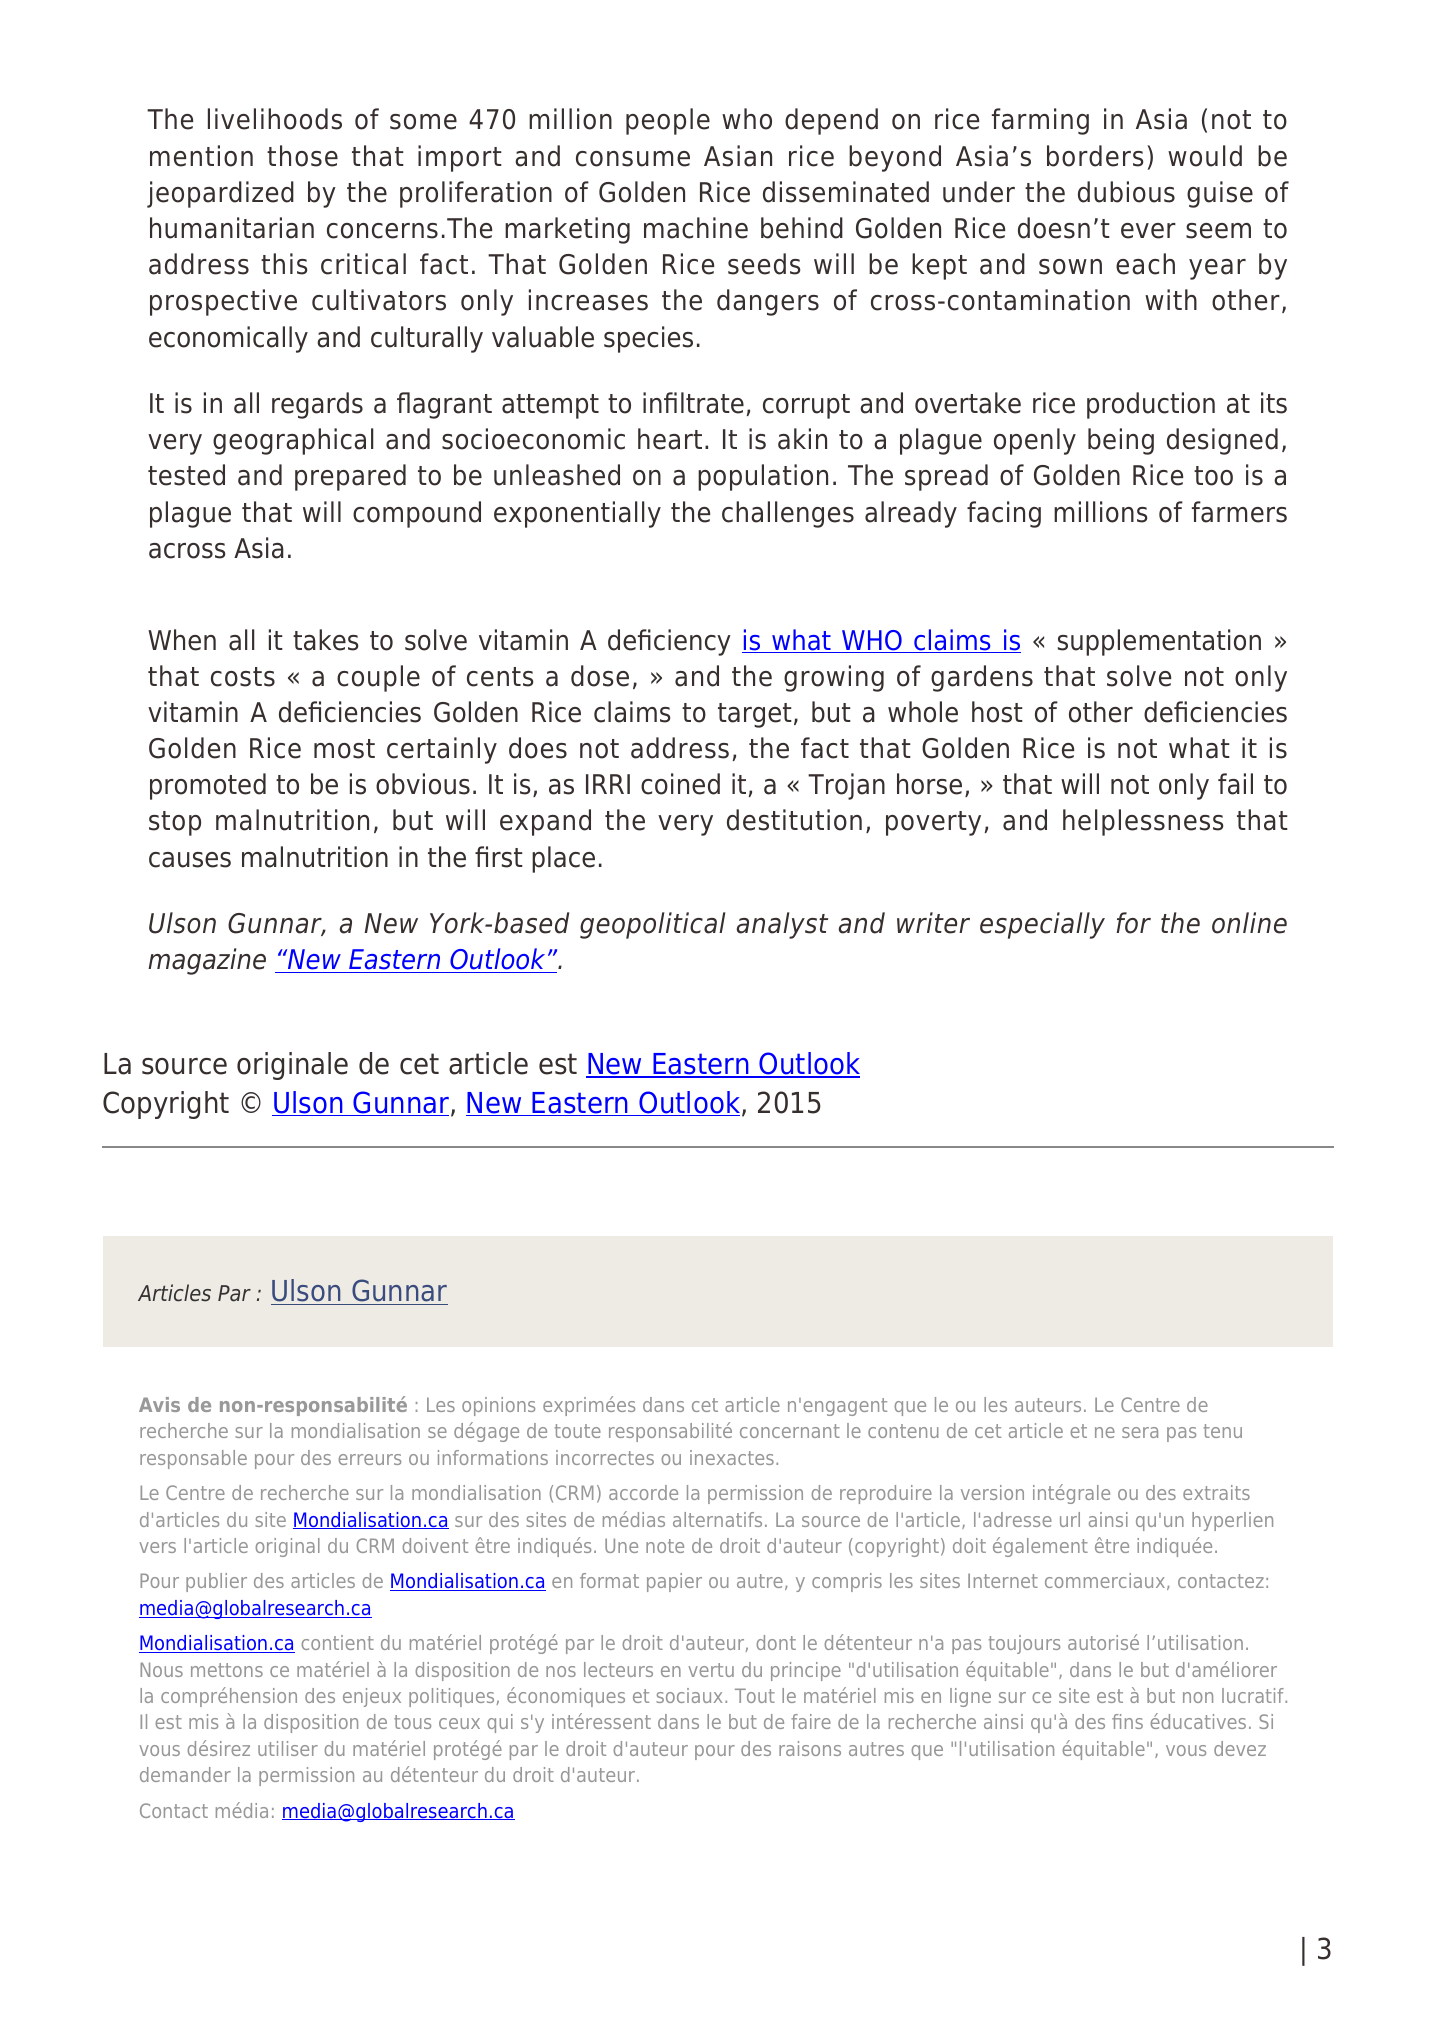  Describe the element at coordinates (207, 961) in the page. I see `magazine` at that location.
